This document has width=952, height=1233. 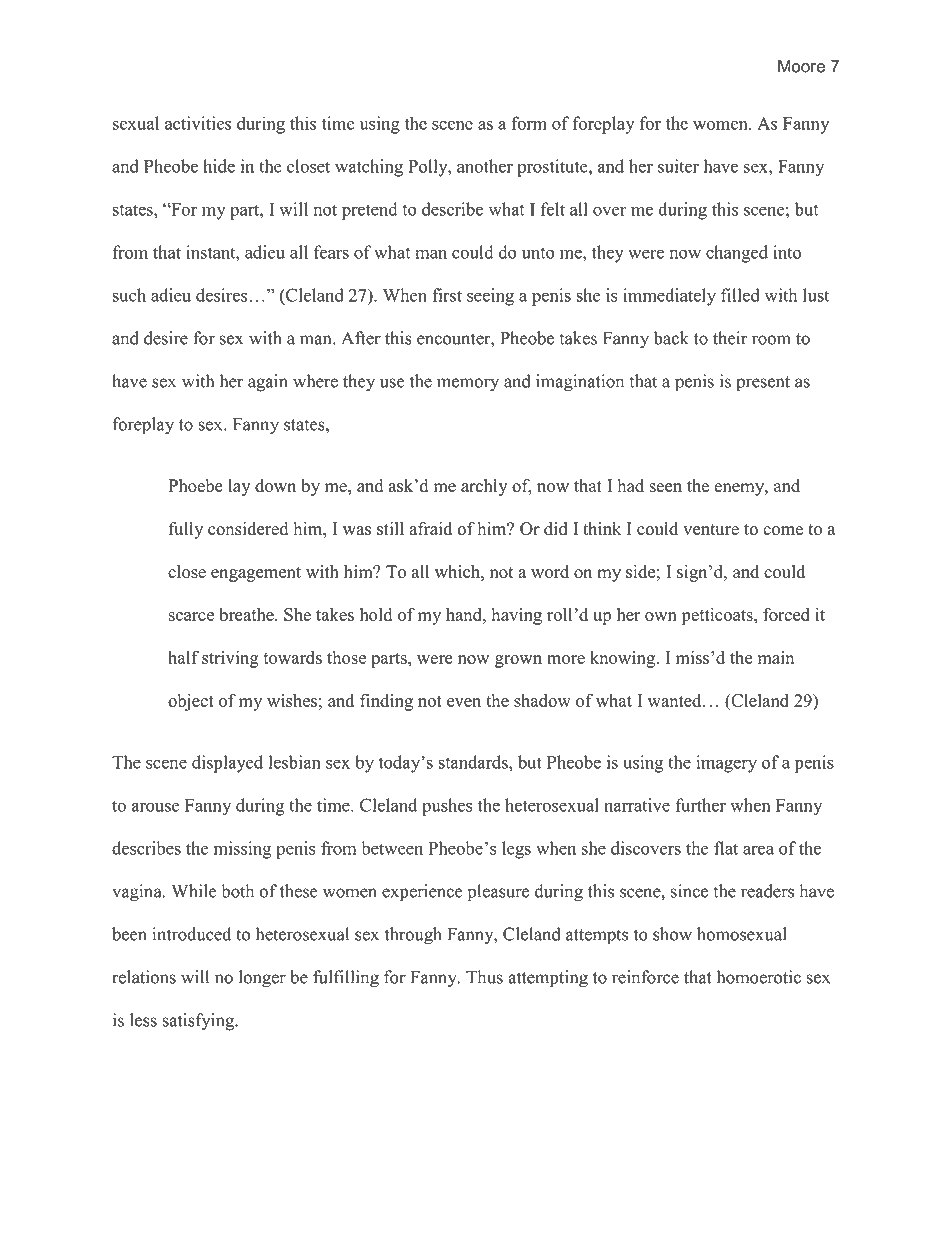 I want to click on wanted, so click(x=675, y=700).
